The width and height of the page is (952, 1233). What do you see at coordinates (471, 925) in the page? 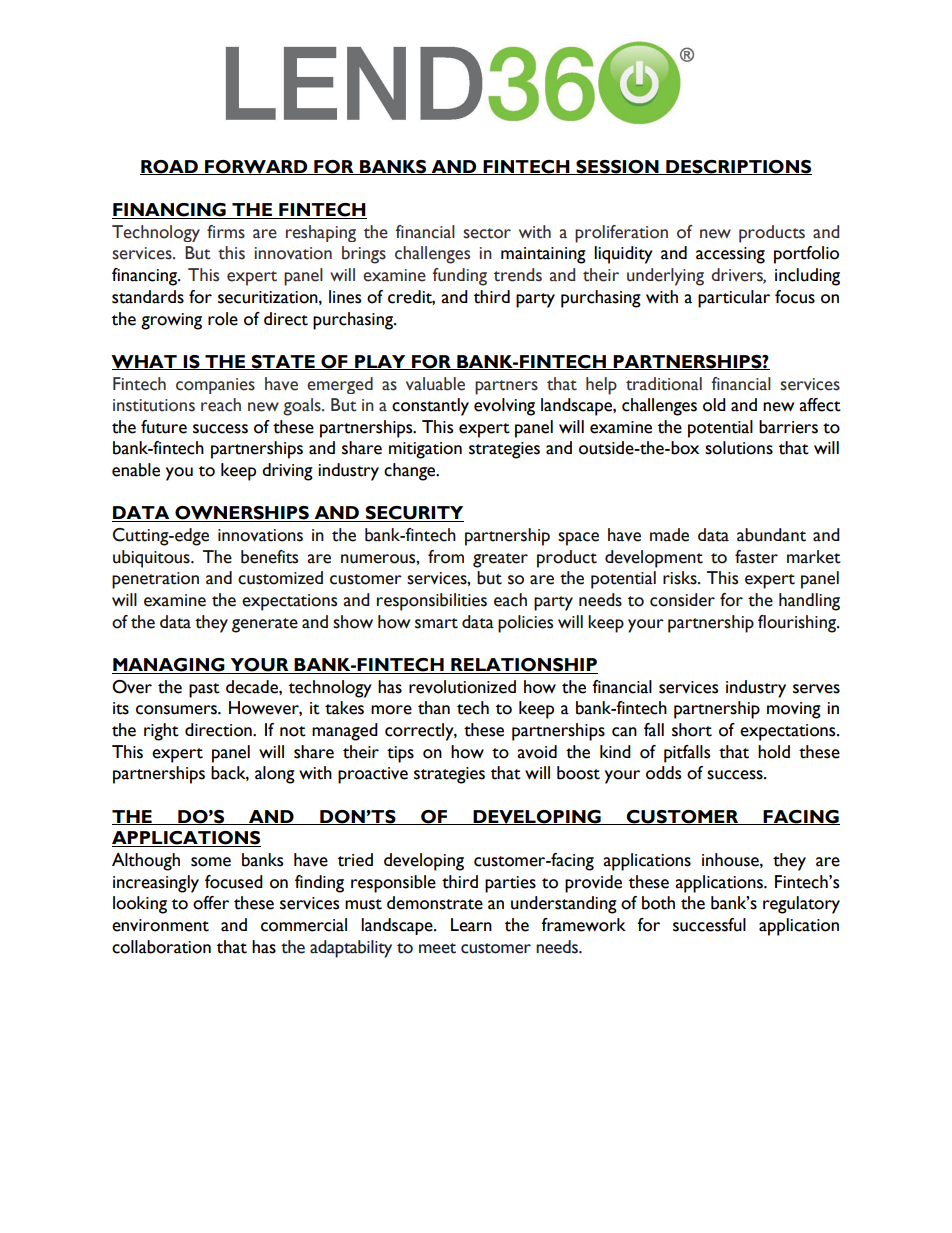
I see `Learn` at bounding box center [471, 925].
